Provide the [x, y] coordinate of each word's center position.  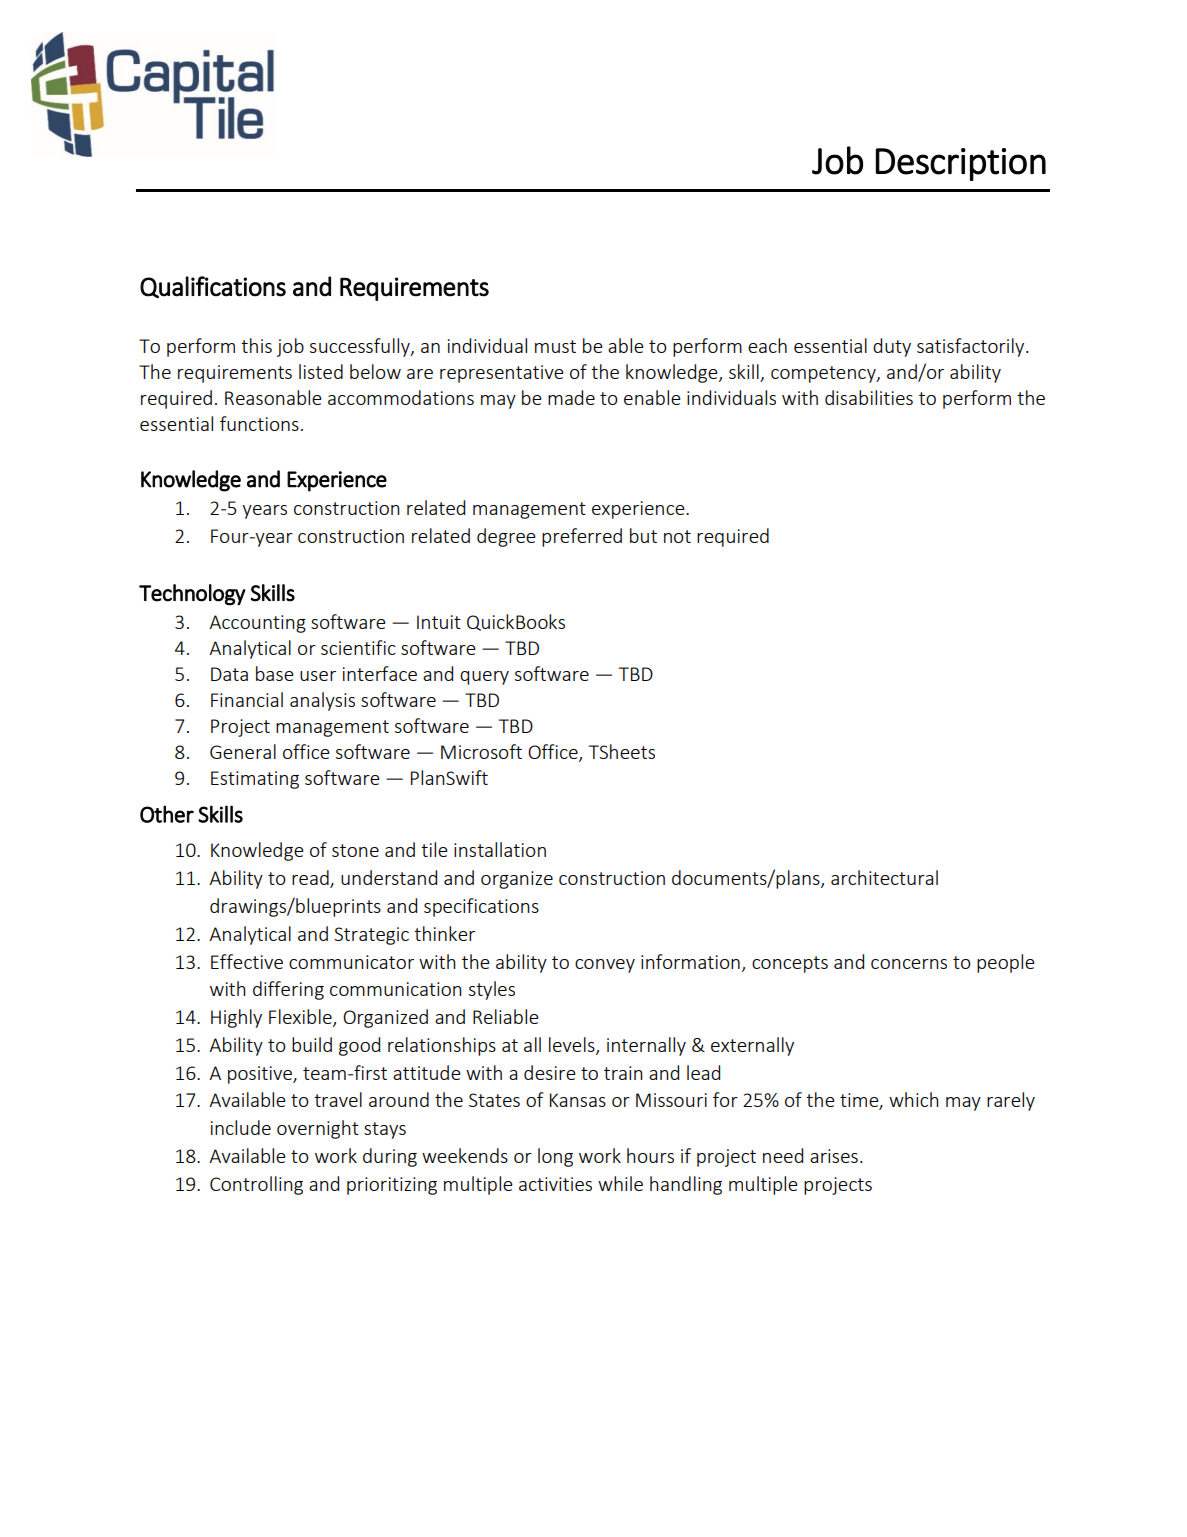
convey [605, 966]
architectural [884, 877]
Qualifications [213, 287]
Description [961, 164]
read [311, 879]
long [555, 1157]
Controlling [256, 1185]
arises [834, 1156]
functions [259, 423]
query [484, 678]
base [275, 673]
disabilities [869, 397]
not [677, 536]
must [555, 346]
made [571, 397]
